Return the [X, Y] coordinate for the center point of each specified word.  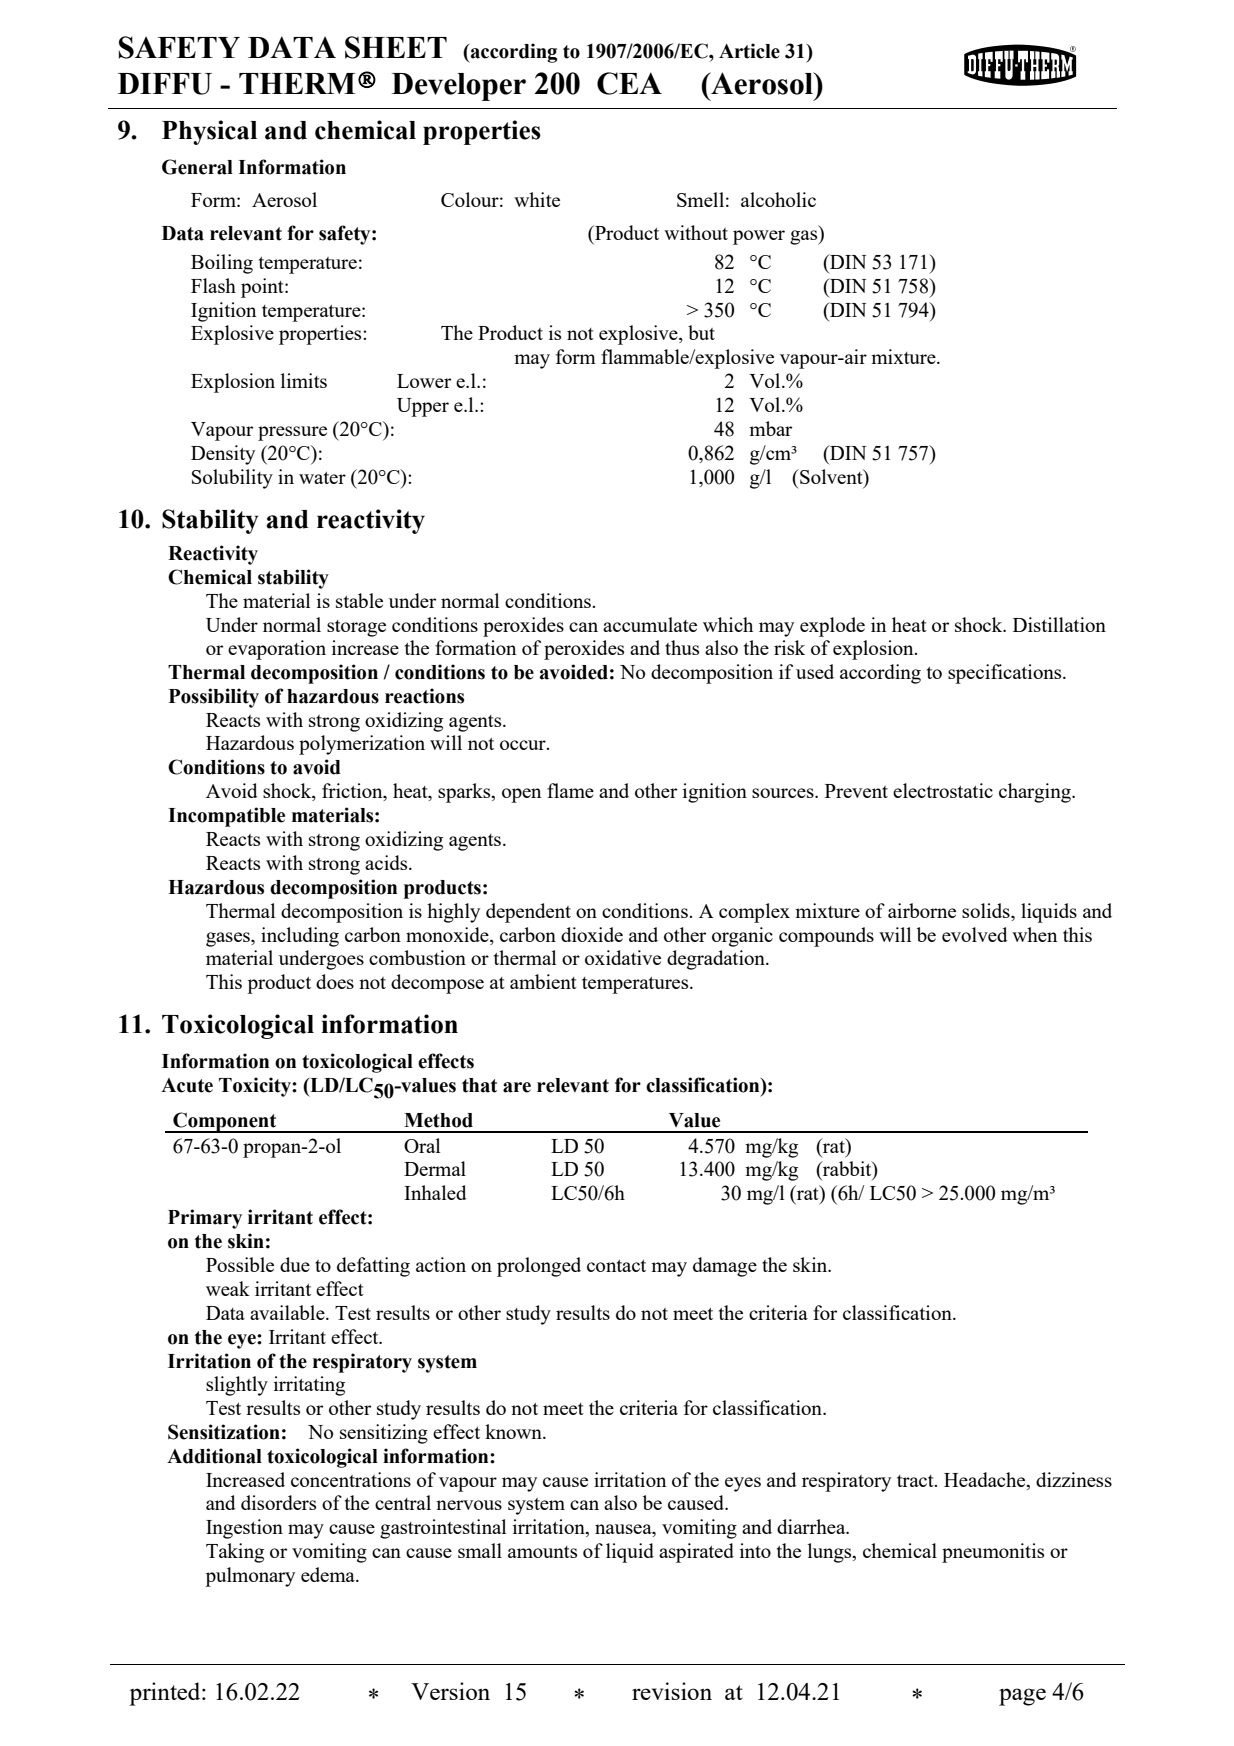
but [701, 332]
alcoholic [778, 199]
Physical [209, 132]
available [288, 1312]
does [335, 981]
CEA [629, 83]
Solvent [831, 476]
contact [616, 1266]
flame [570, 790]
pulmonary [250, 1577]
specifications [1006, 674]
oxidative [623, 957]
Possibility [214, 698]
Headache [986, 1479]
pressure [292, 433]
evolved [975, 934]
